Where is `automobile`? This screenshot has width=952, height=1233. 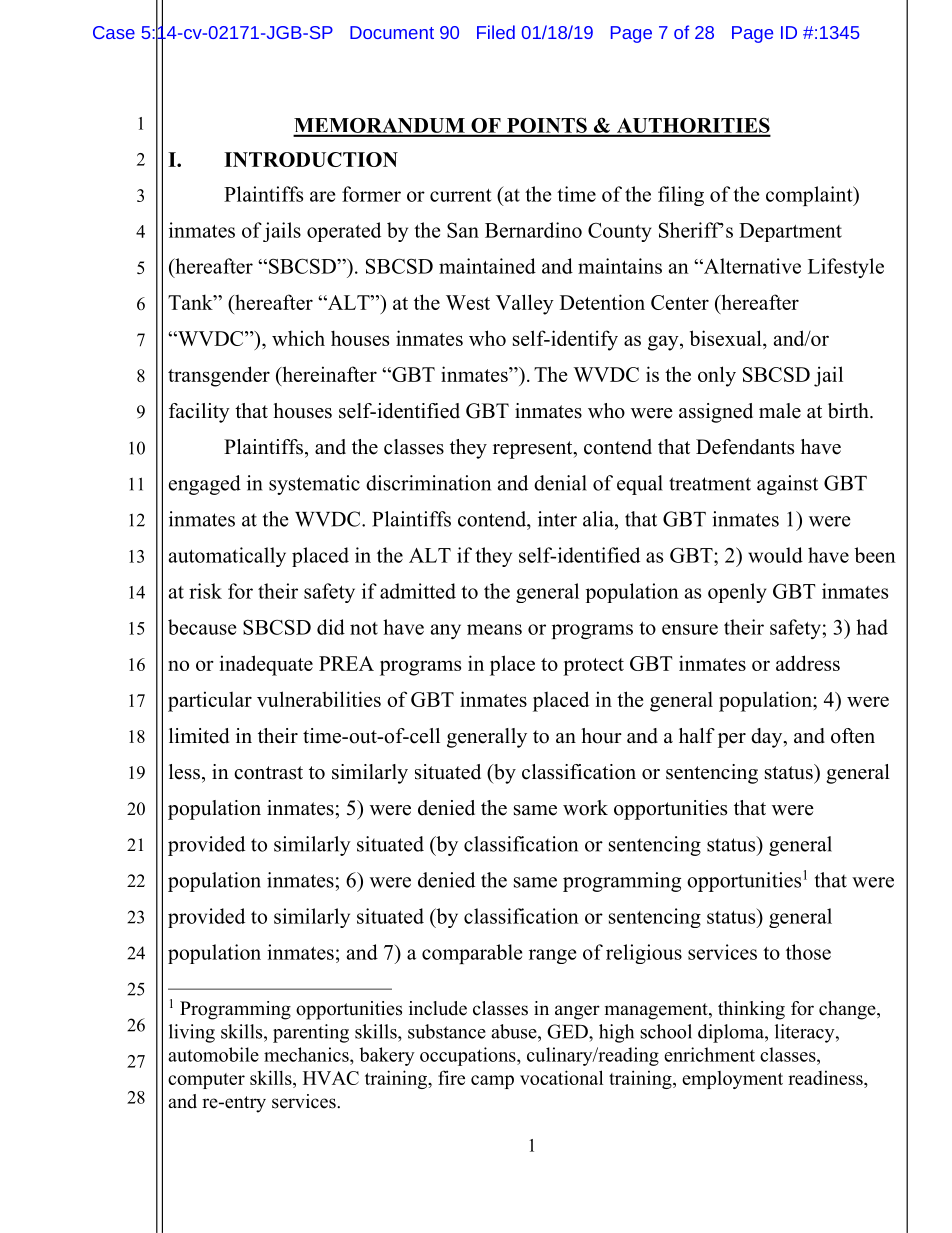 automobile is located at coordinates (213, 1054).
